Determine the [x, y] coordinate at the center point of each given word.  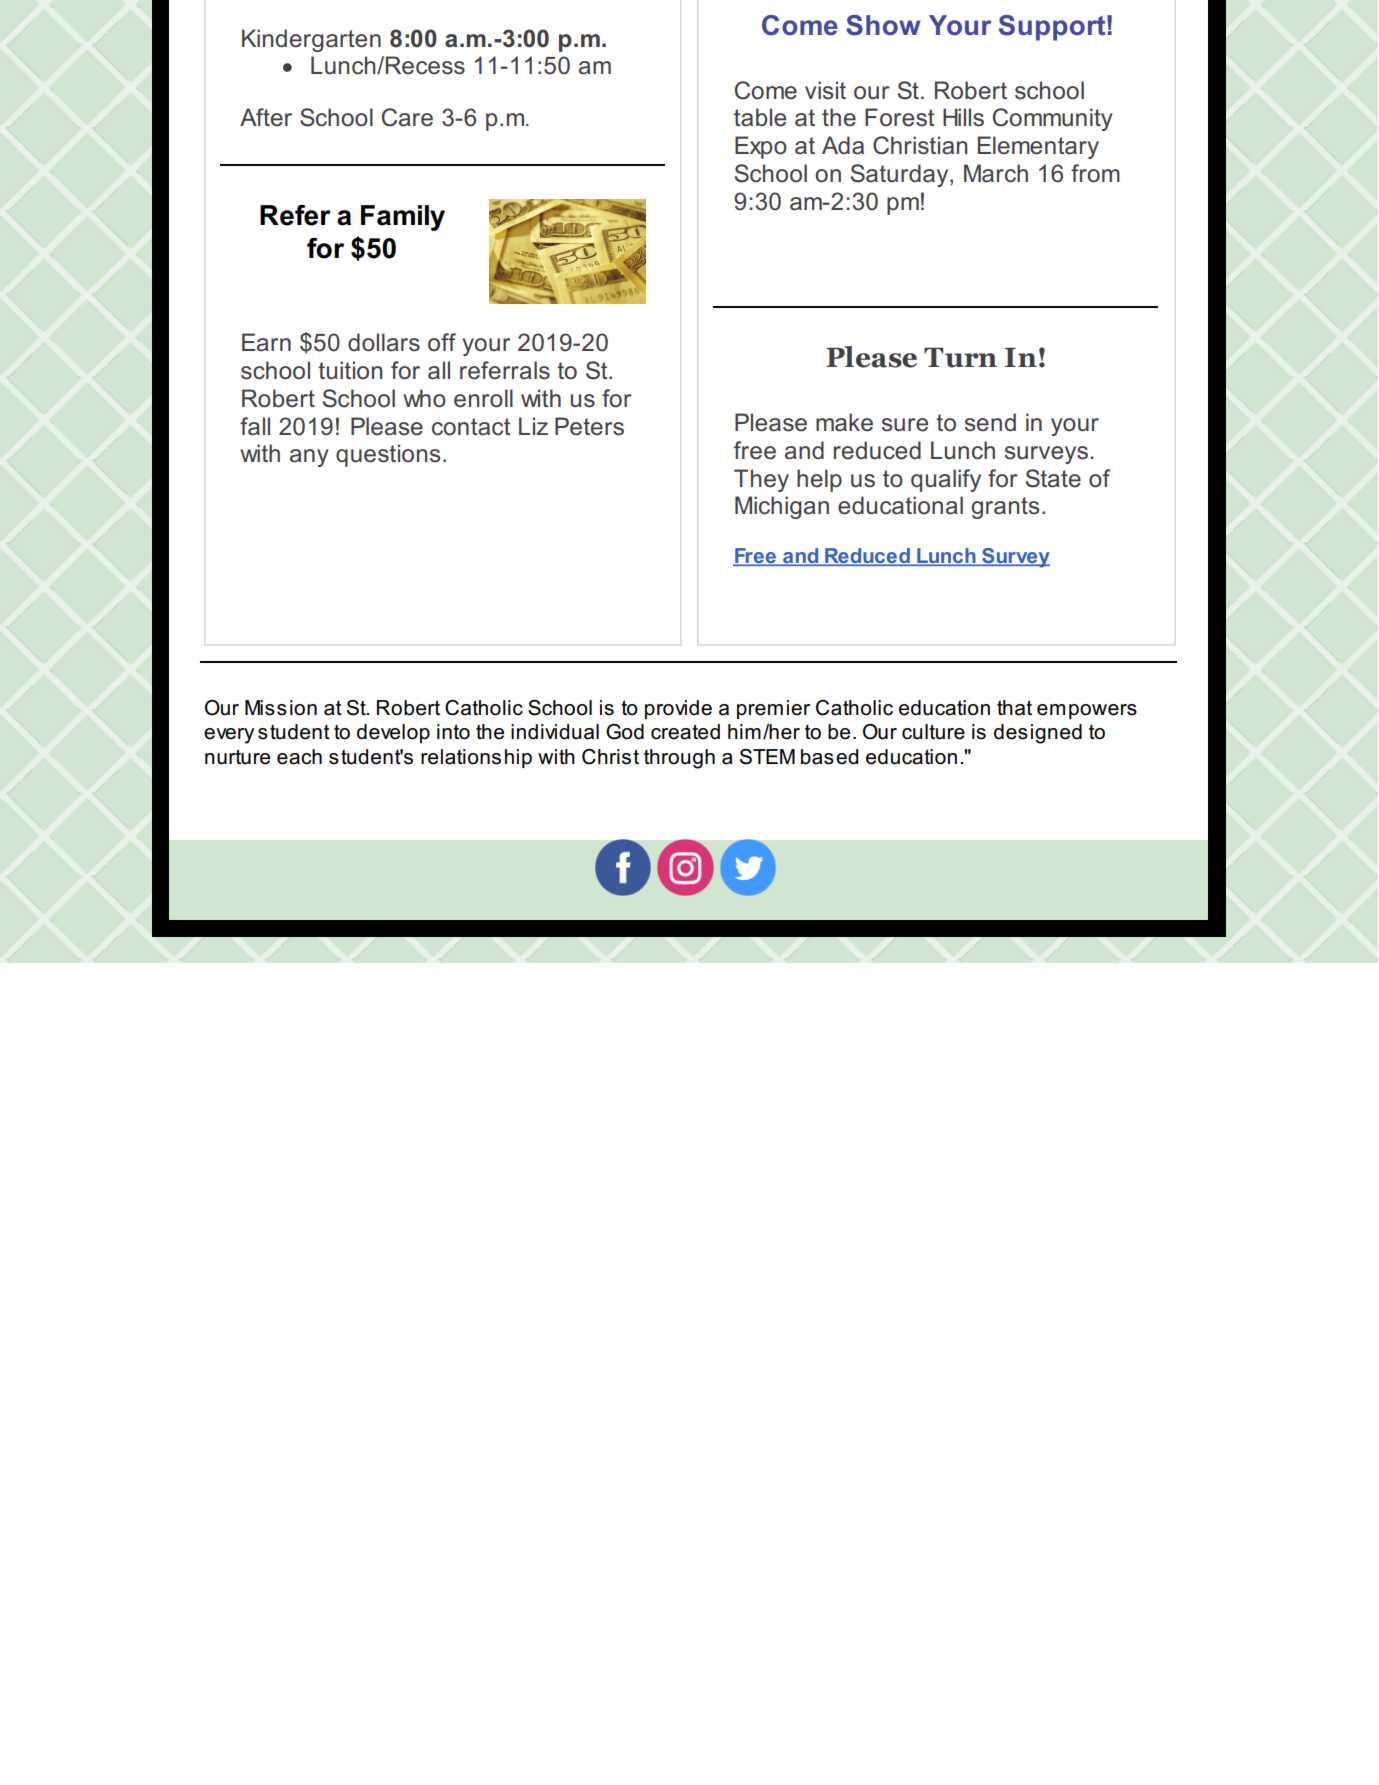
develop [393, 733]
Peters [589, 426]
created [685, 732]
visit [825, 90]
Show [883, 25]
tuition [350, 370]
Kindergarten [311, 40]
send [990, 422]
